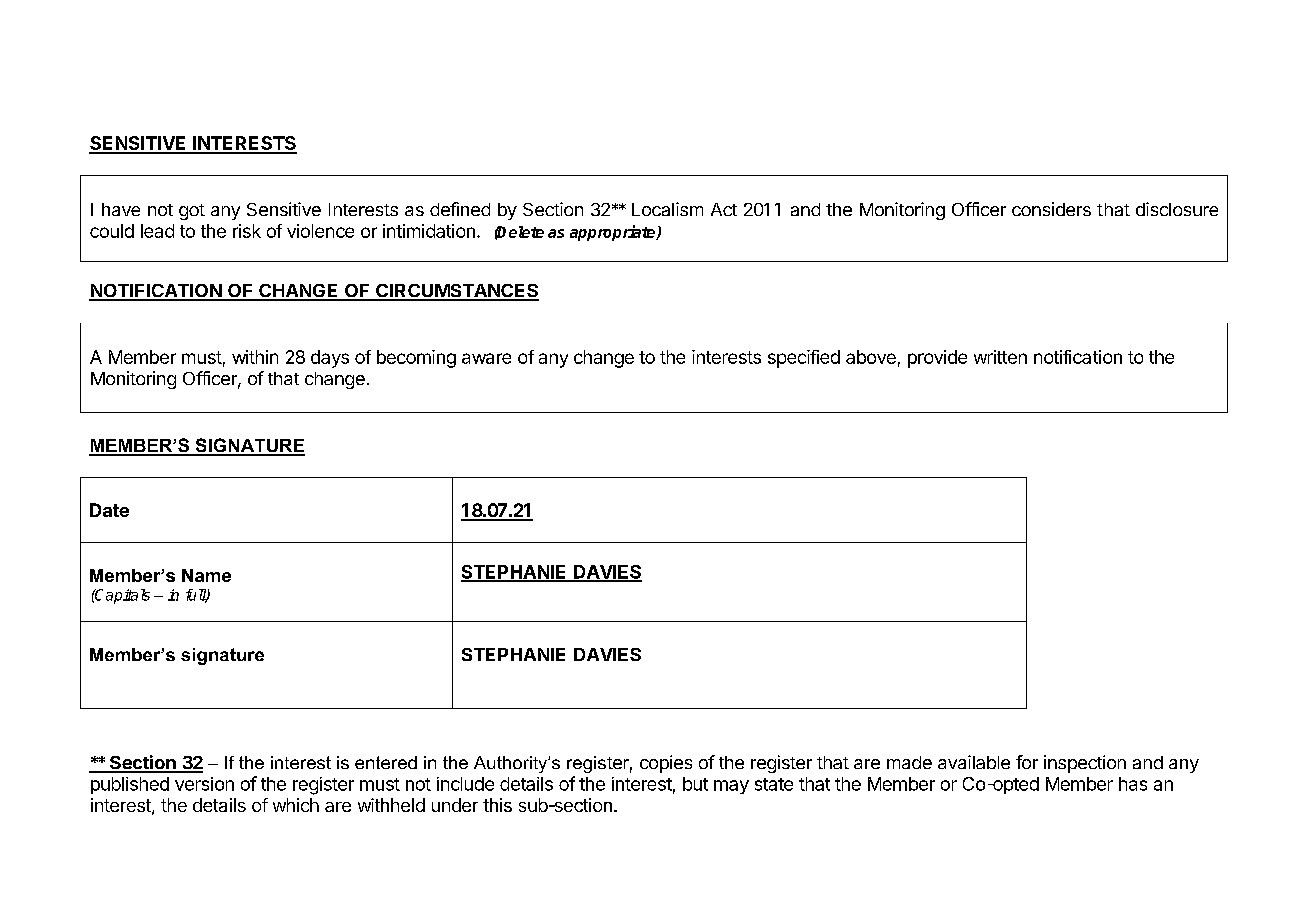 The width and height of the page is (1308, 924). Describe the element at coordinates (695, 784) in the page. I see `but` at that location.
